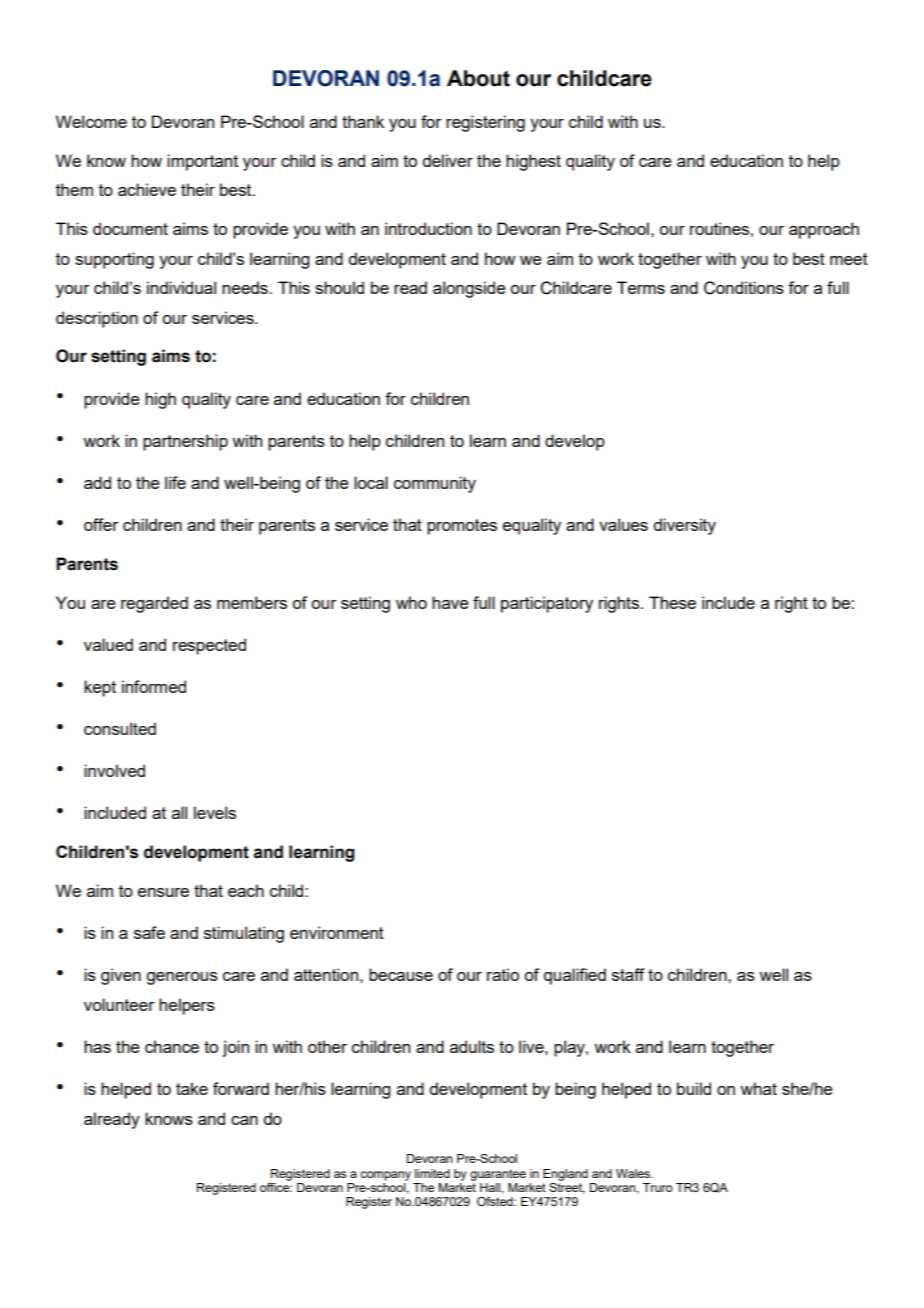 The height and width of the image is (1308, 924). I want to click on approach, so click(824, 230).
